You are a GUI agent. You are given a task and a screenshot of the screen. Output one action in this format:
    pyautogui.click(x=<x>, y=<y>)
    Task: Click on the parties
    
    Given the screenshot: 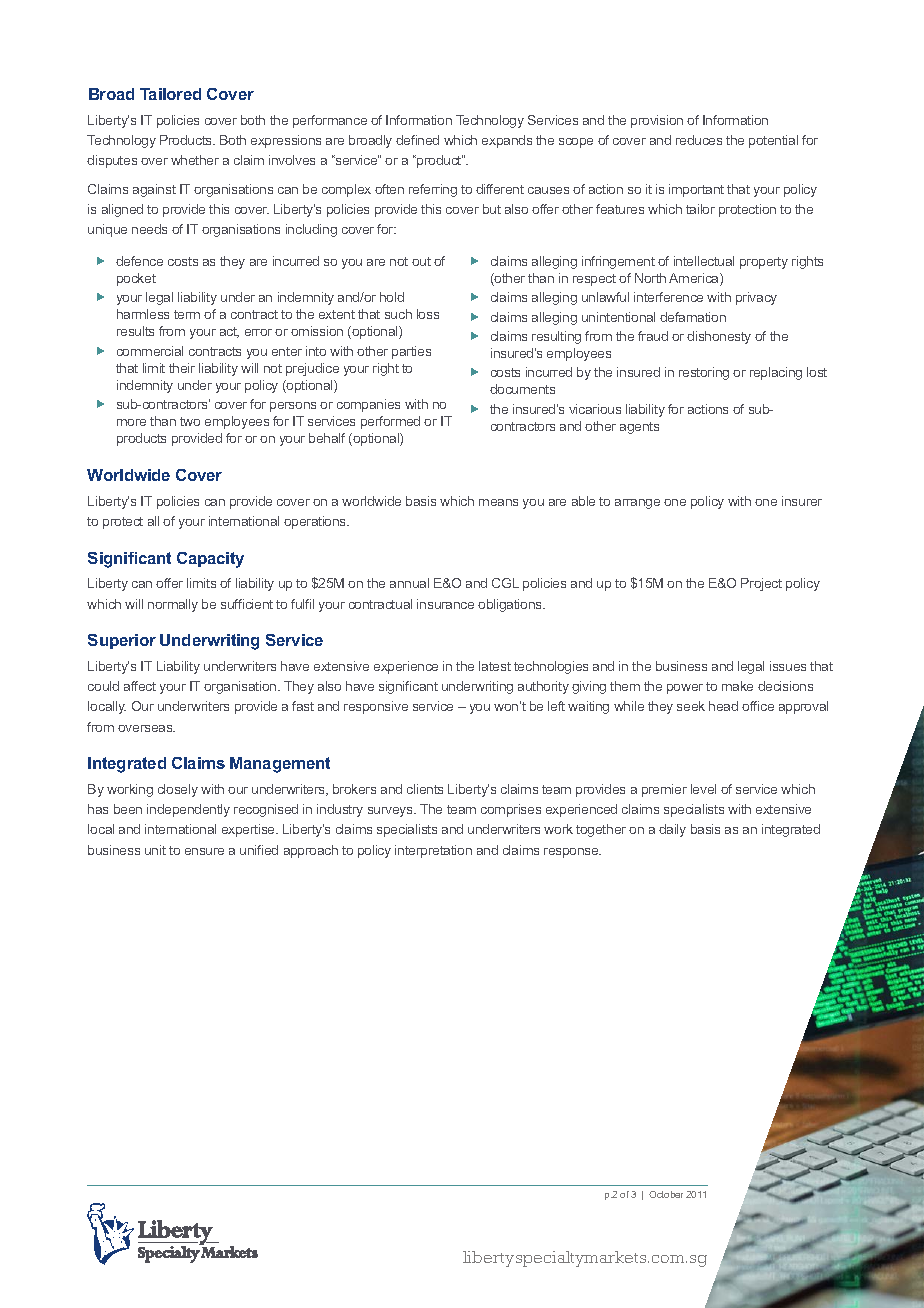 What is the action you would take?
    pyautogui.click(x=411, y=352)
